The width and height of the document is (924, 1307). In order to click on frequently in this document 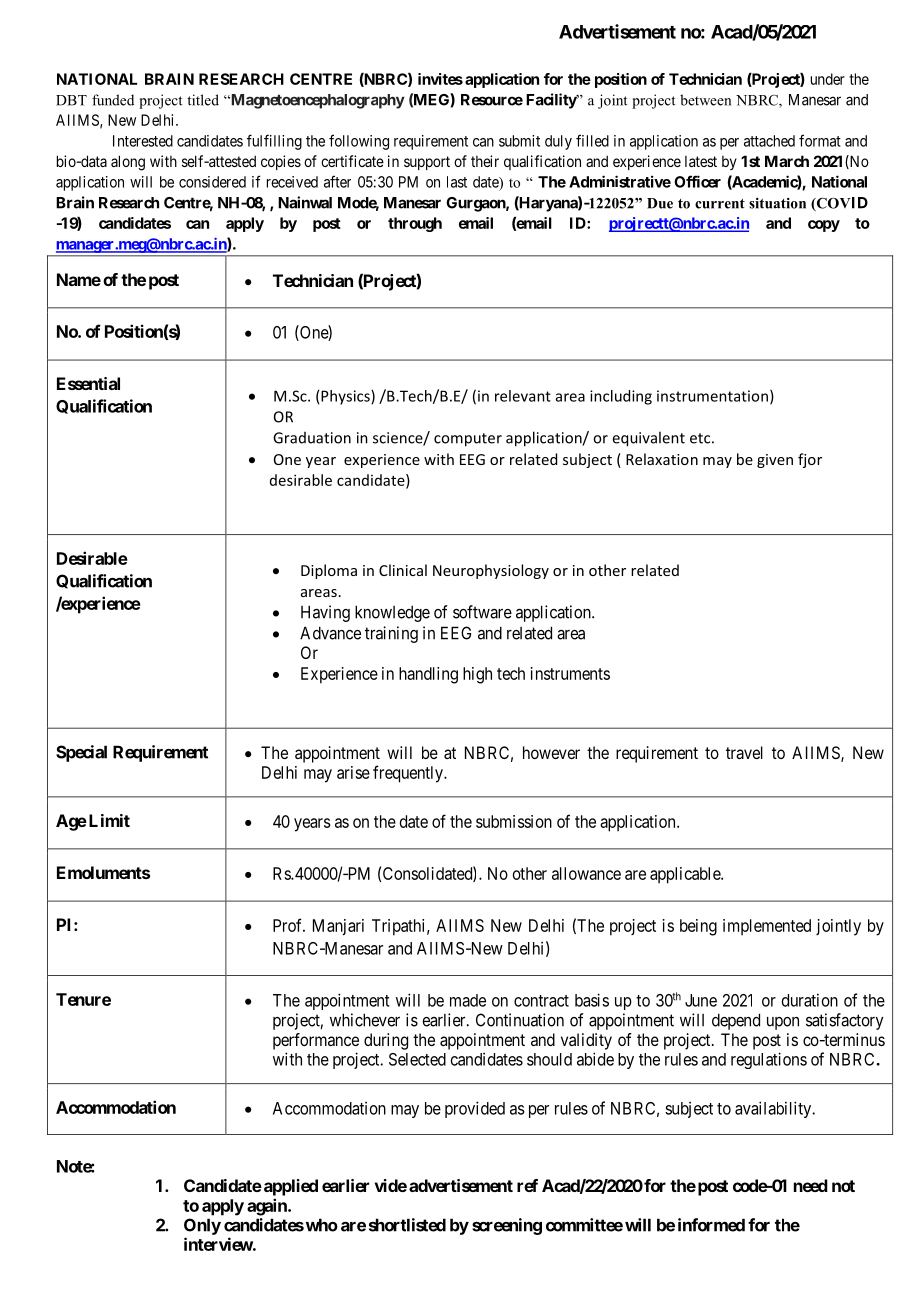, I will do `click(409, 774)`.
